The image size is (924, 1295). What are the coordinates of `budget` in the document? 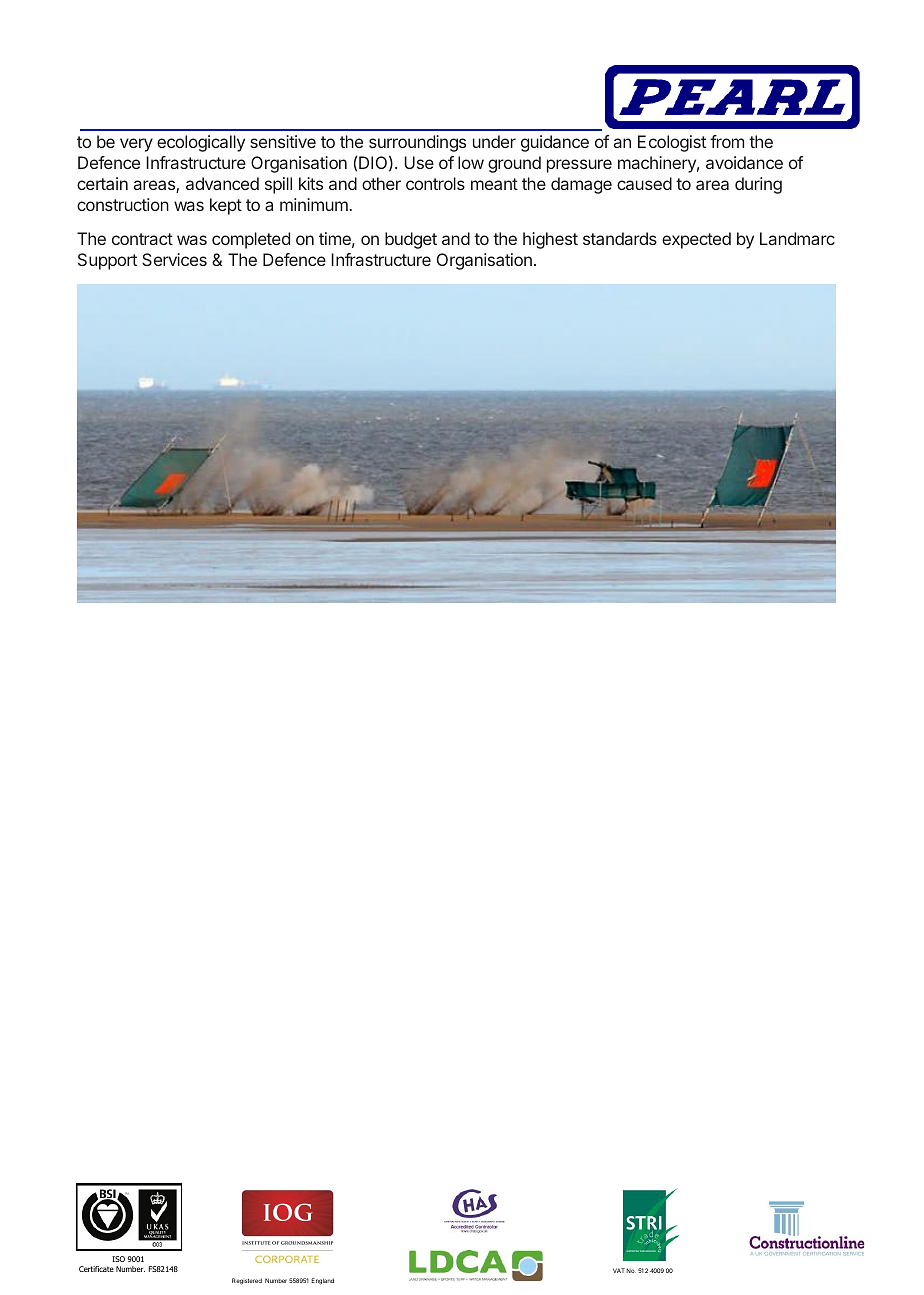 It's located at (411, 240).
